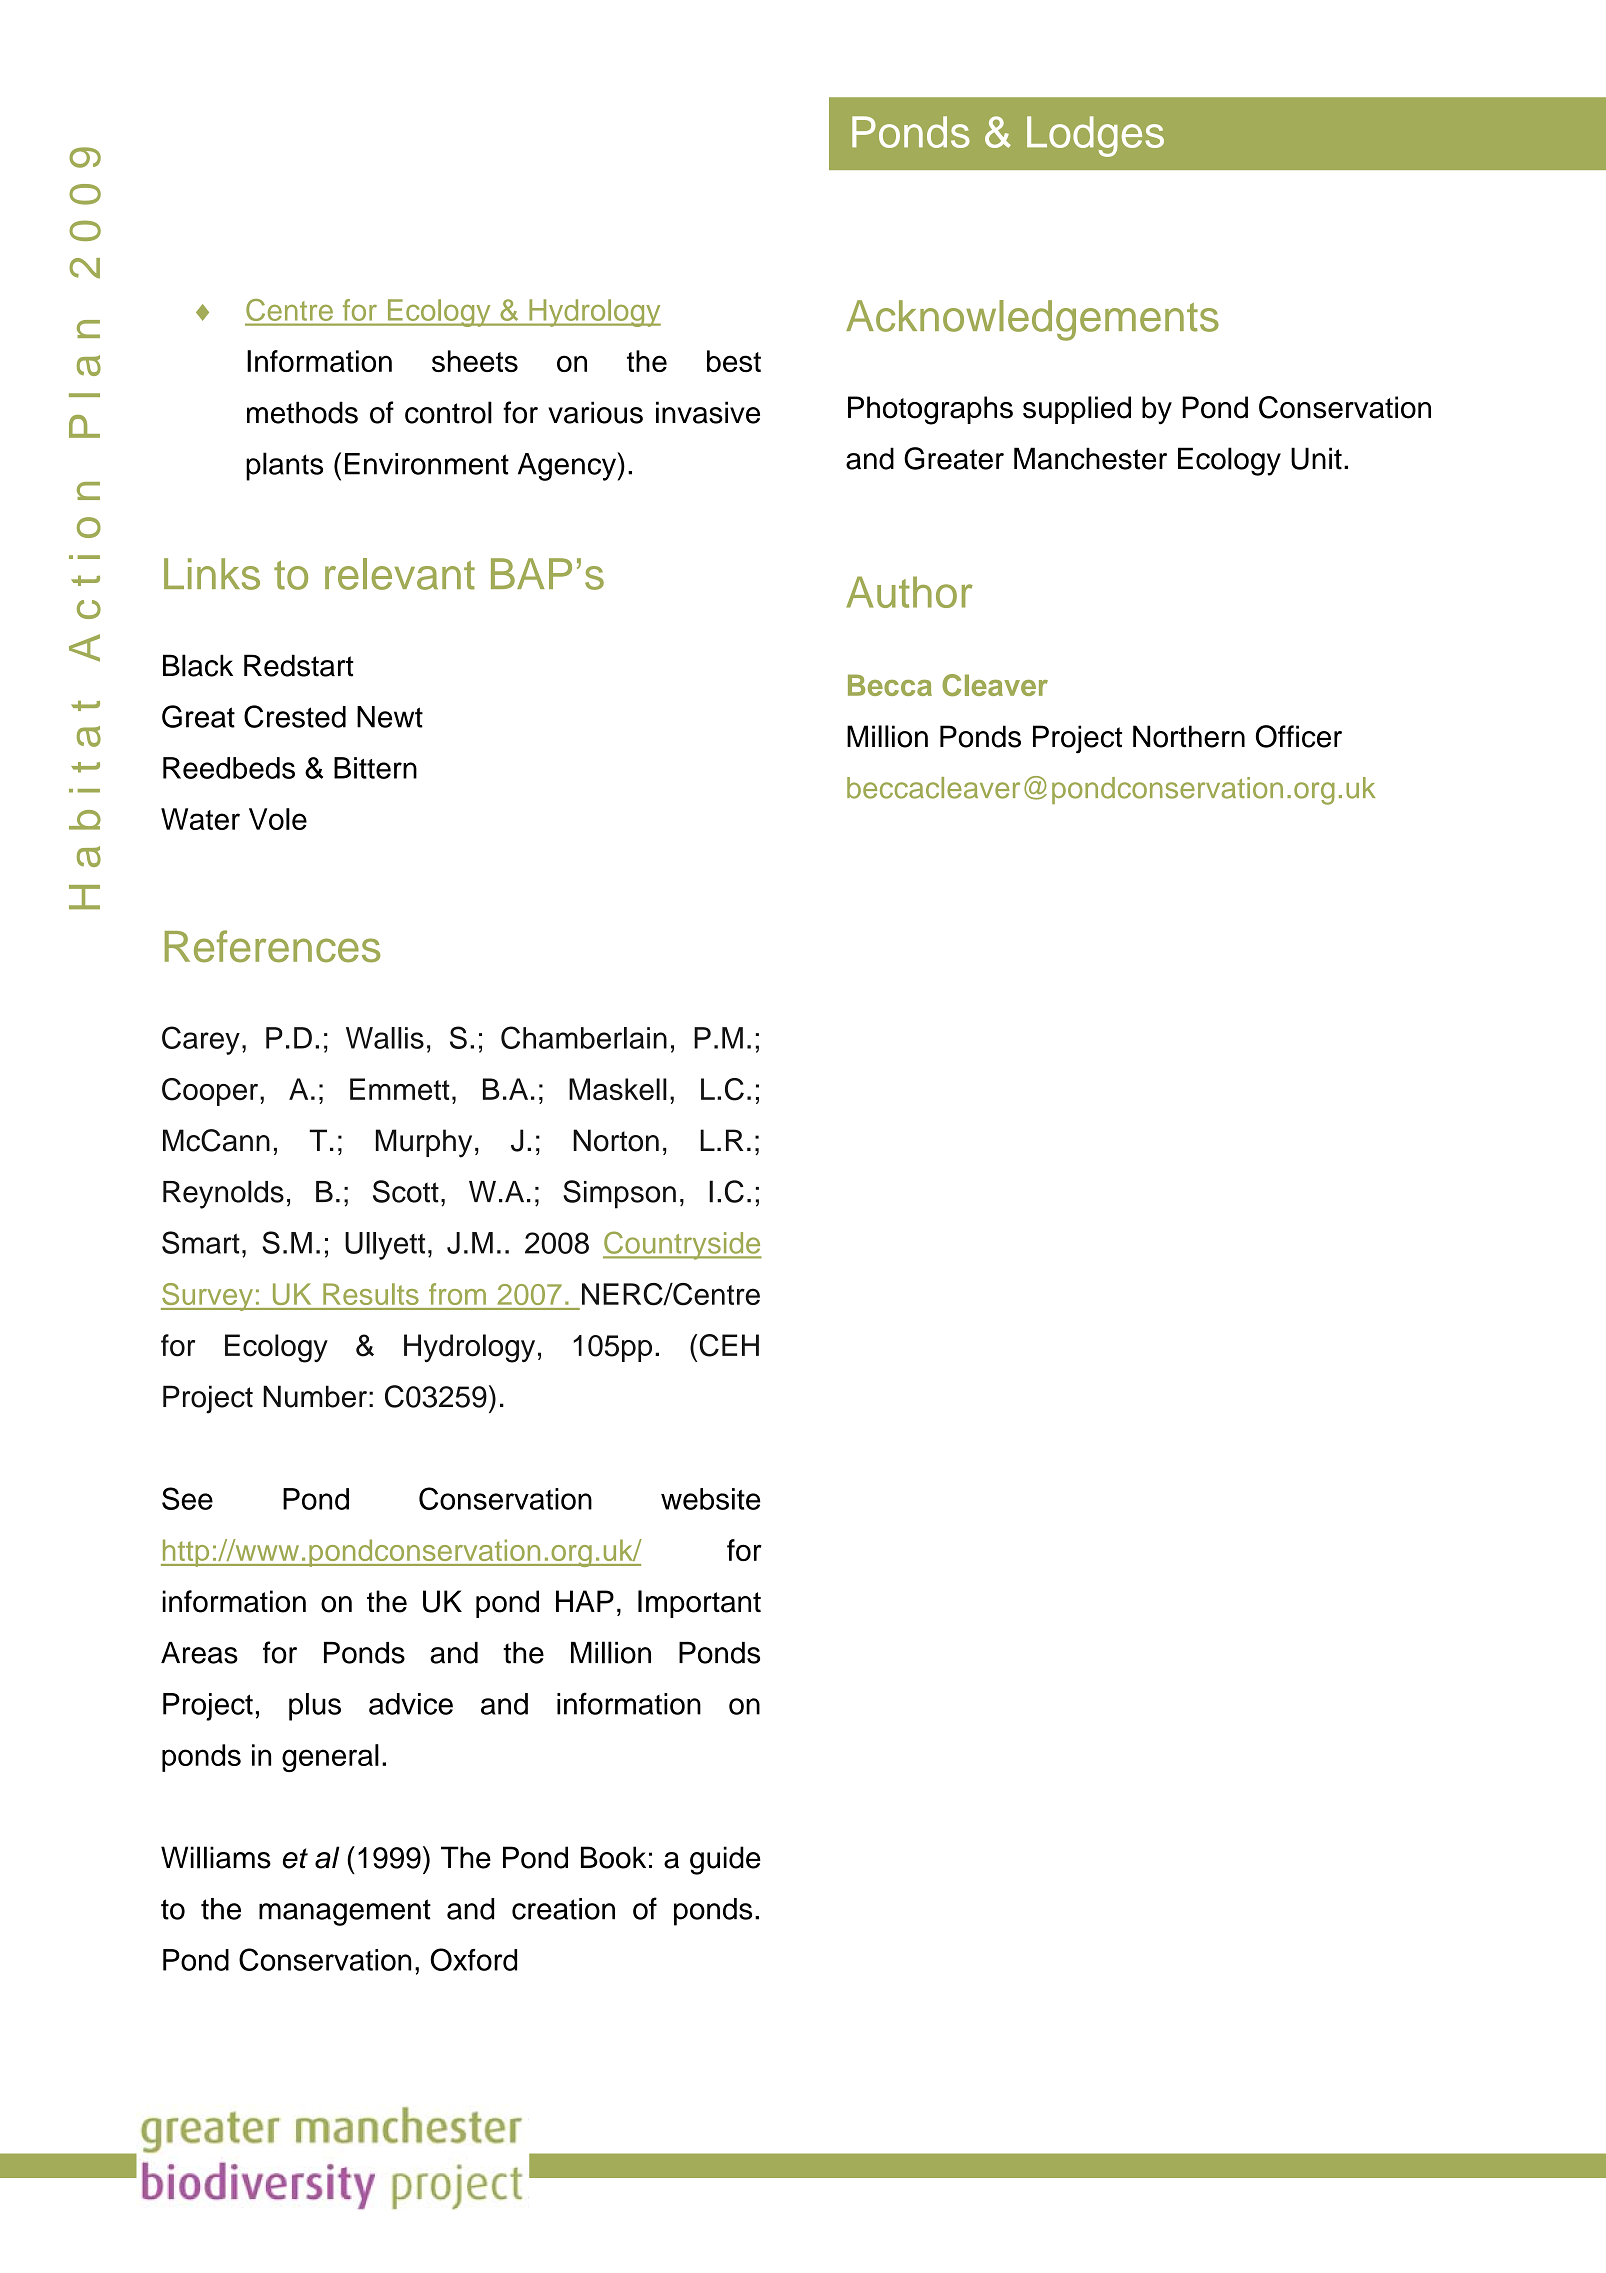  Describe the element at coordinates (734, 361) in the document. I see `best` at that location.
